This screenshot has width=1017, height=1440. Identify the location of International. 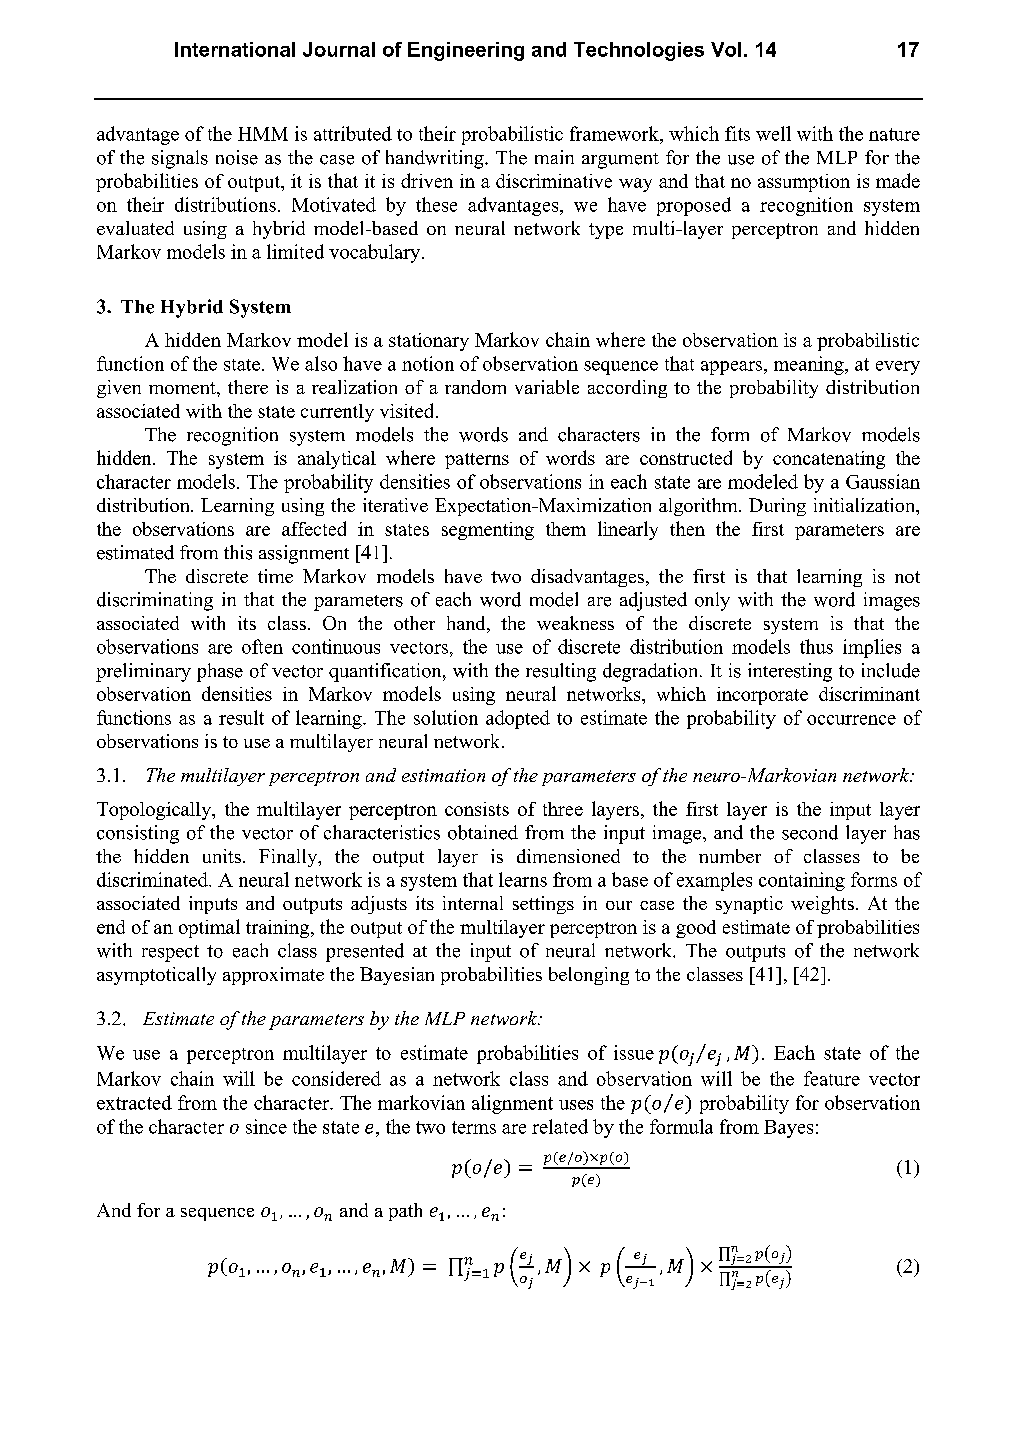
(235, 49).
